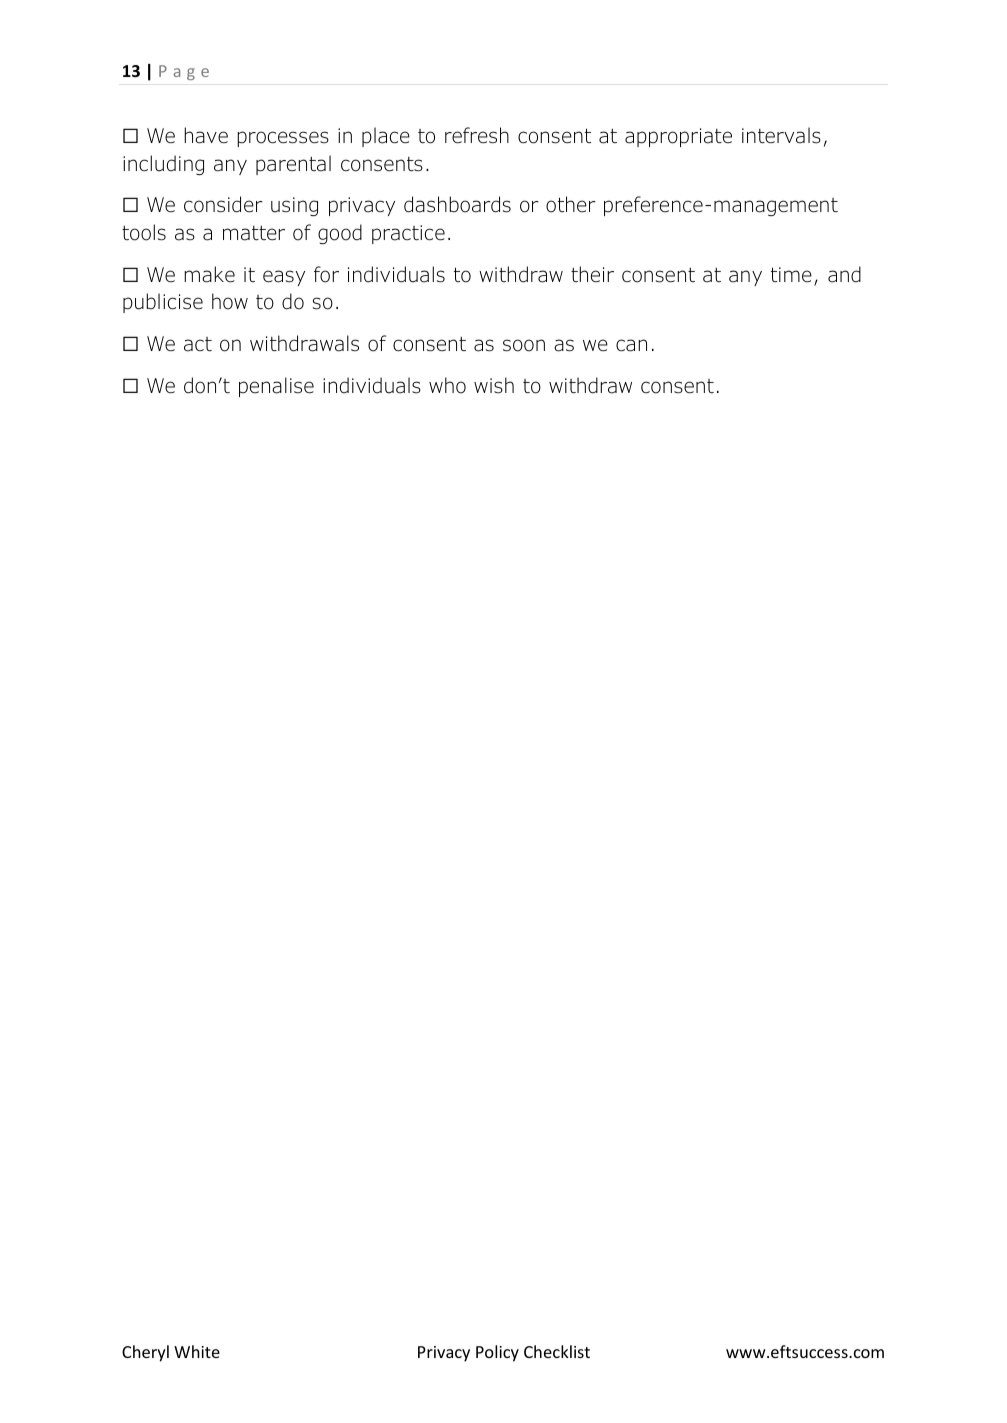 Image resolution: width=1007 pixels, height=1423 pixels. I want to click on consider, so click(223, 204).
